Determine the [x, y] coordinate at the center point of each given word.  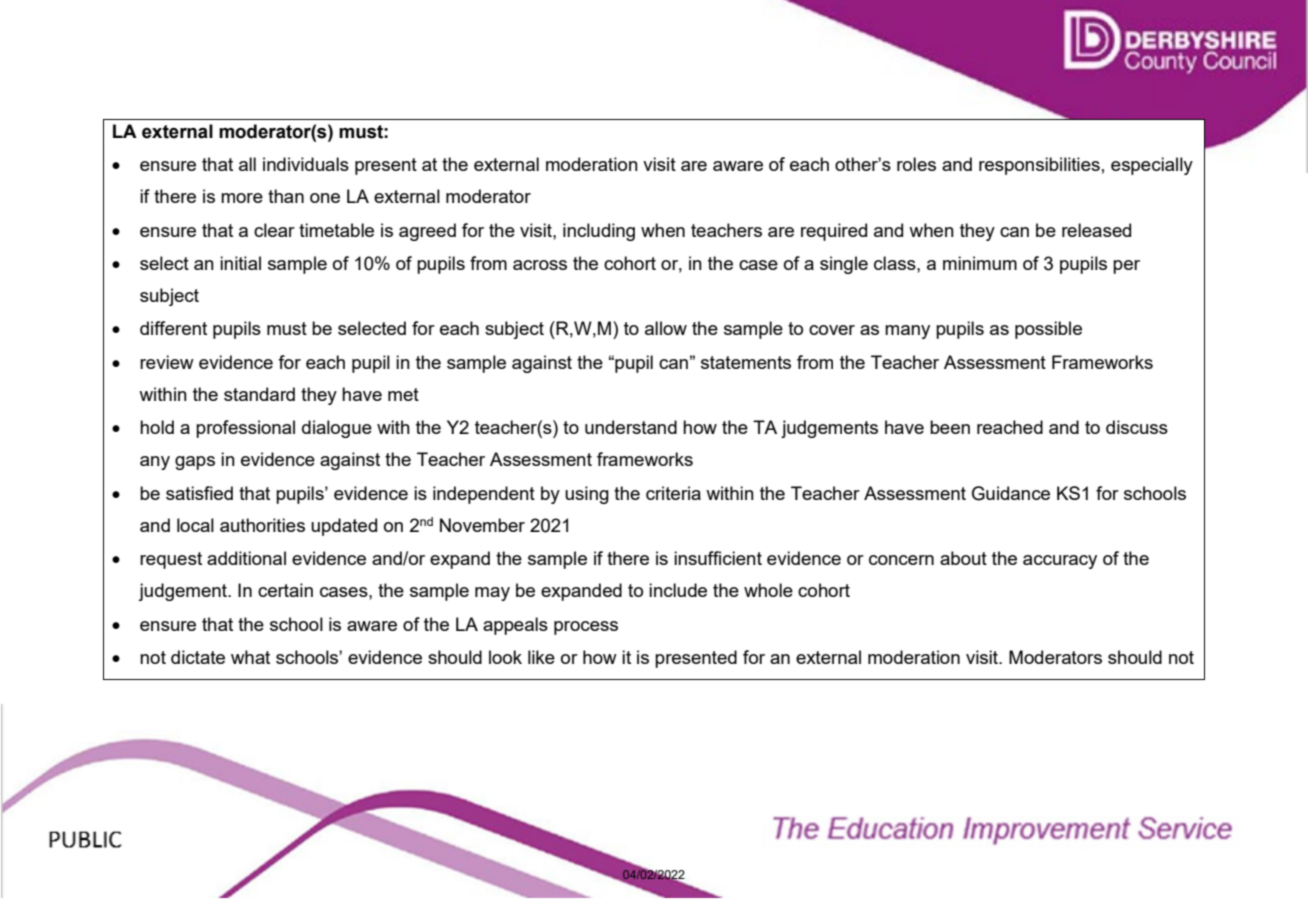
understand [631, 427]
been [950, 427]
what [250, 657]
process [586, 628]
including [599, 232]
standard [259, 394]
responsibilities [1039, 166]
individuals [306, 164]
